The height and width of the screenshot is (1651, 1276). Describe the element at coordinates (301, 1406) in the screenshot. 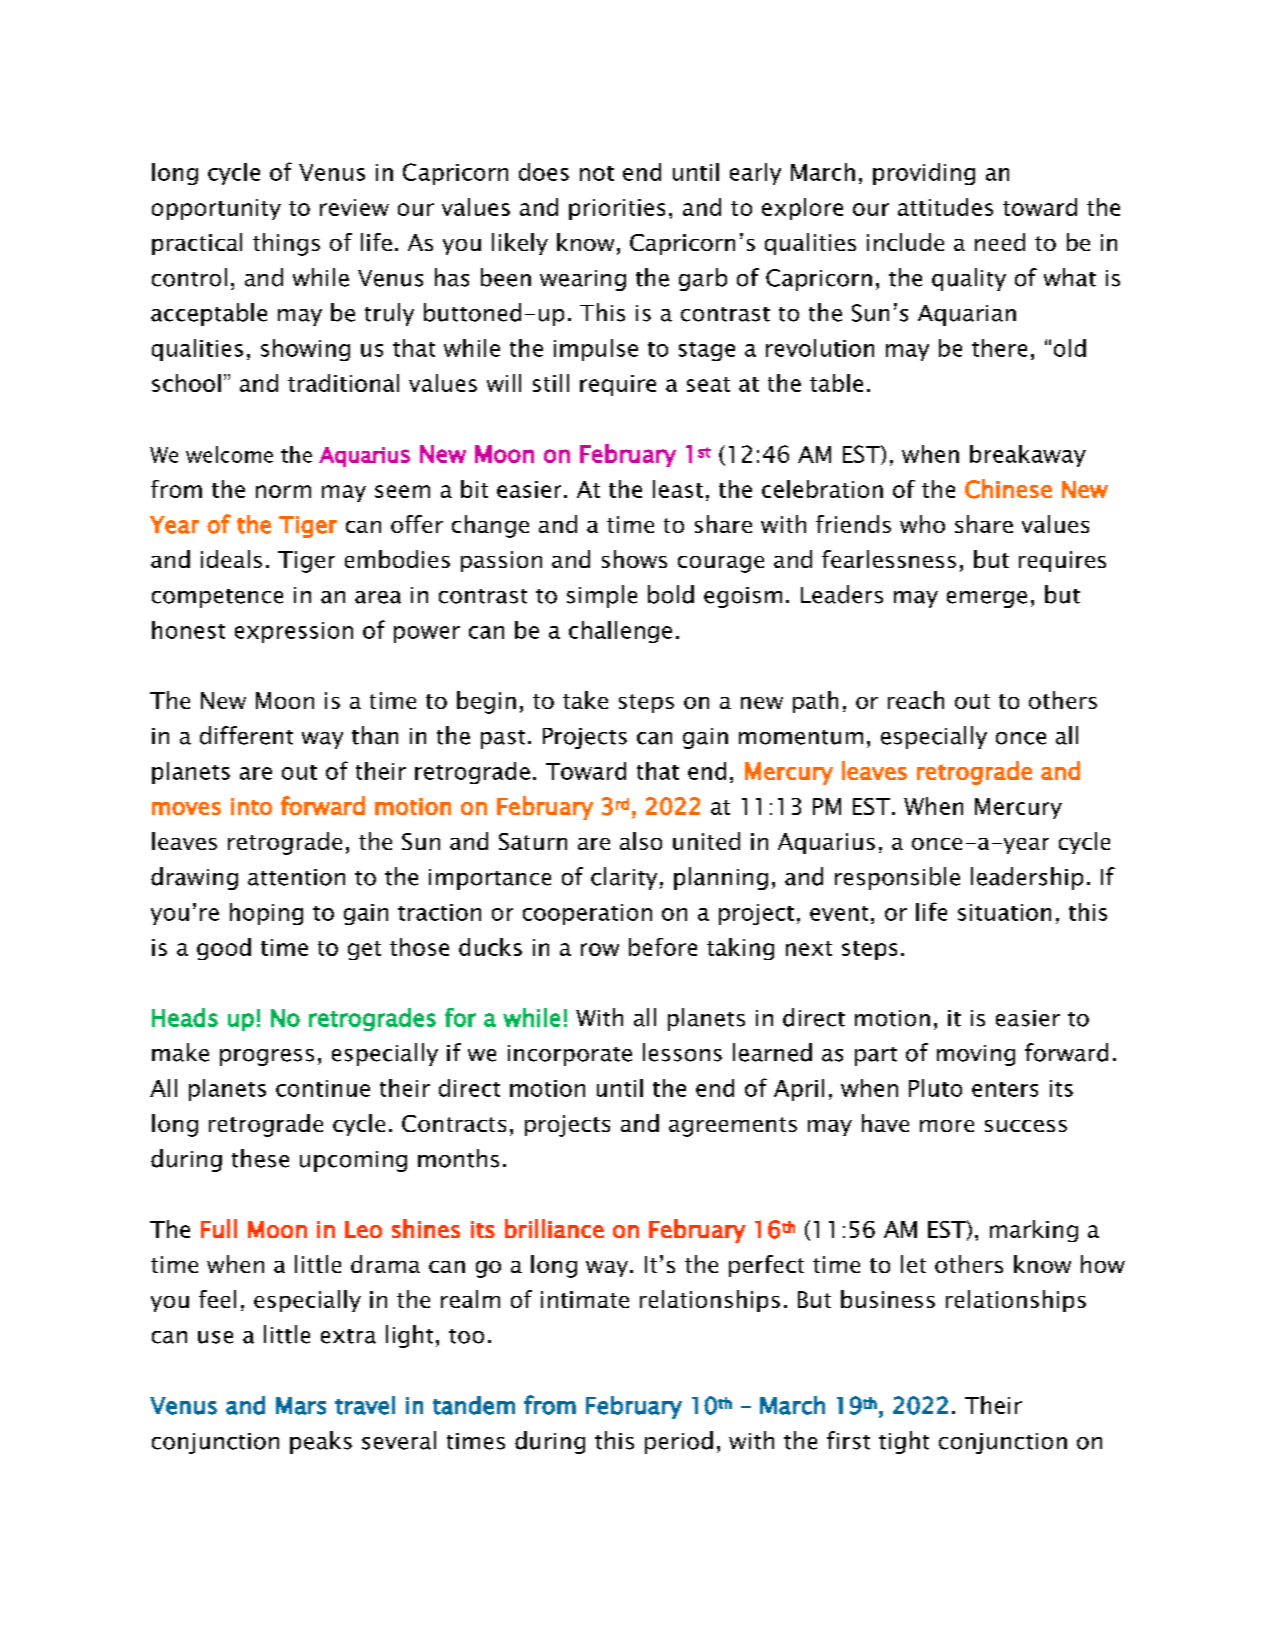

I see `Mars` at that location.
